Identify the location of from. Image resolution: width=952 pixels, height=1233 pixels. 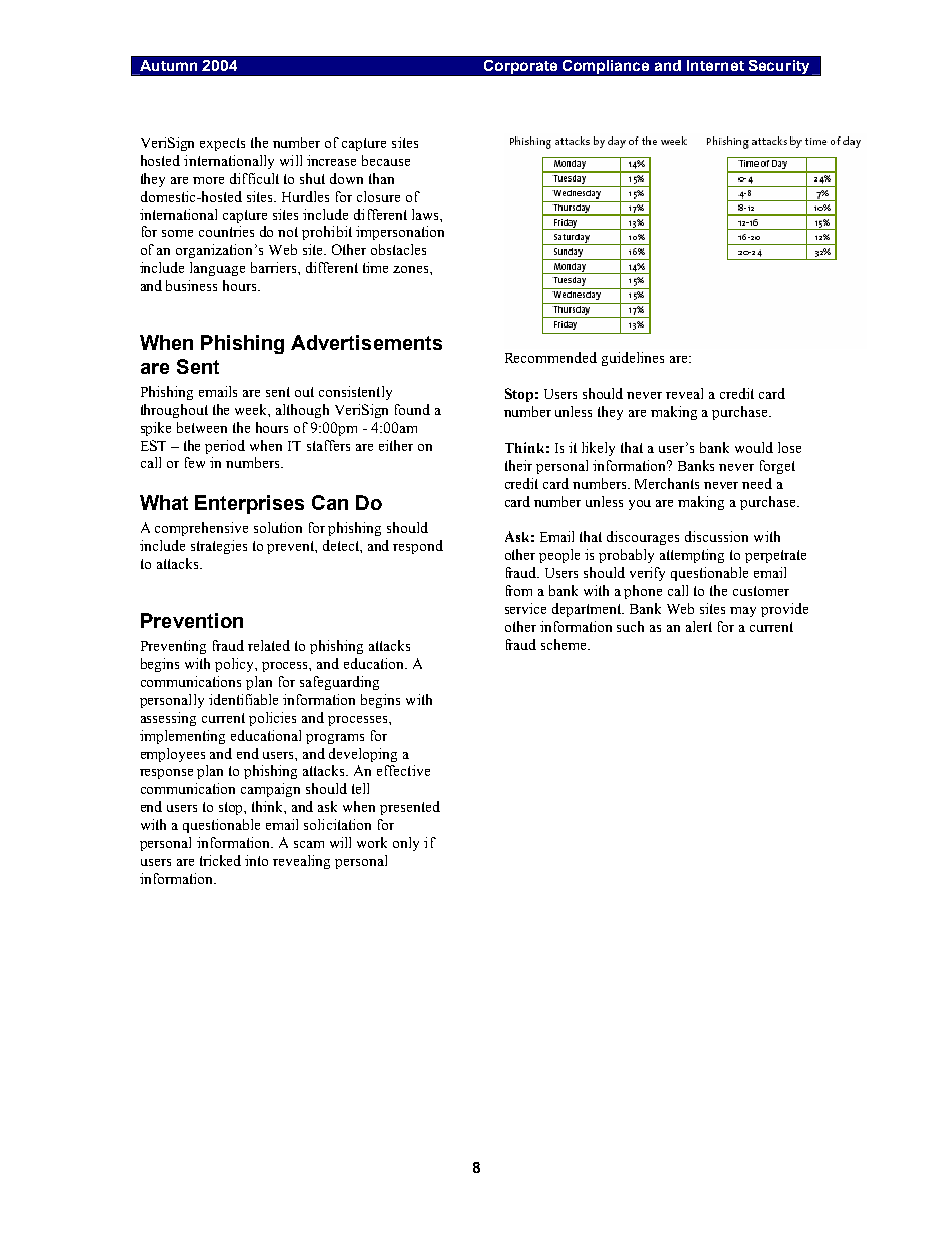
(519, 590).
